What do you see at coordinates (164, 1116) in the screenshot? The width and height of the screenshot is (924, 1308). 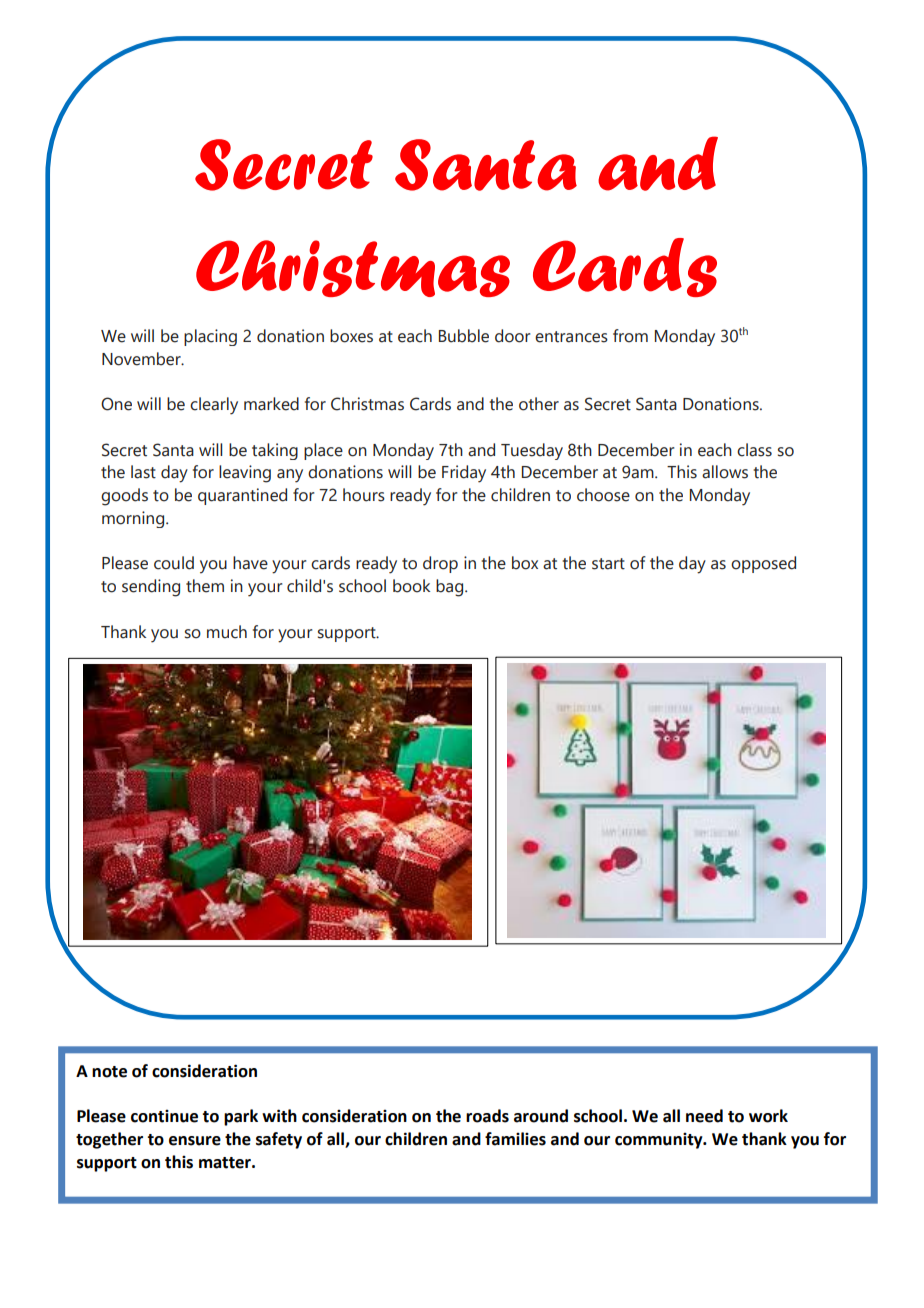 I see `continue` at bounding box center [164, 1116].
